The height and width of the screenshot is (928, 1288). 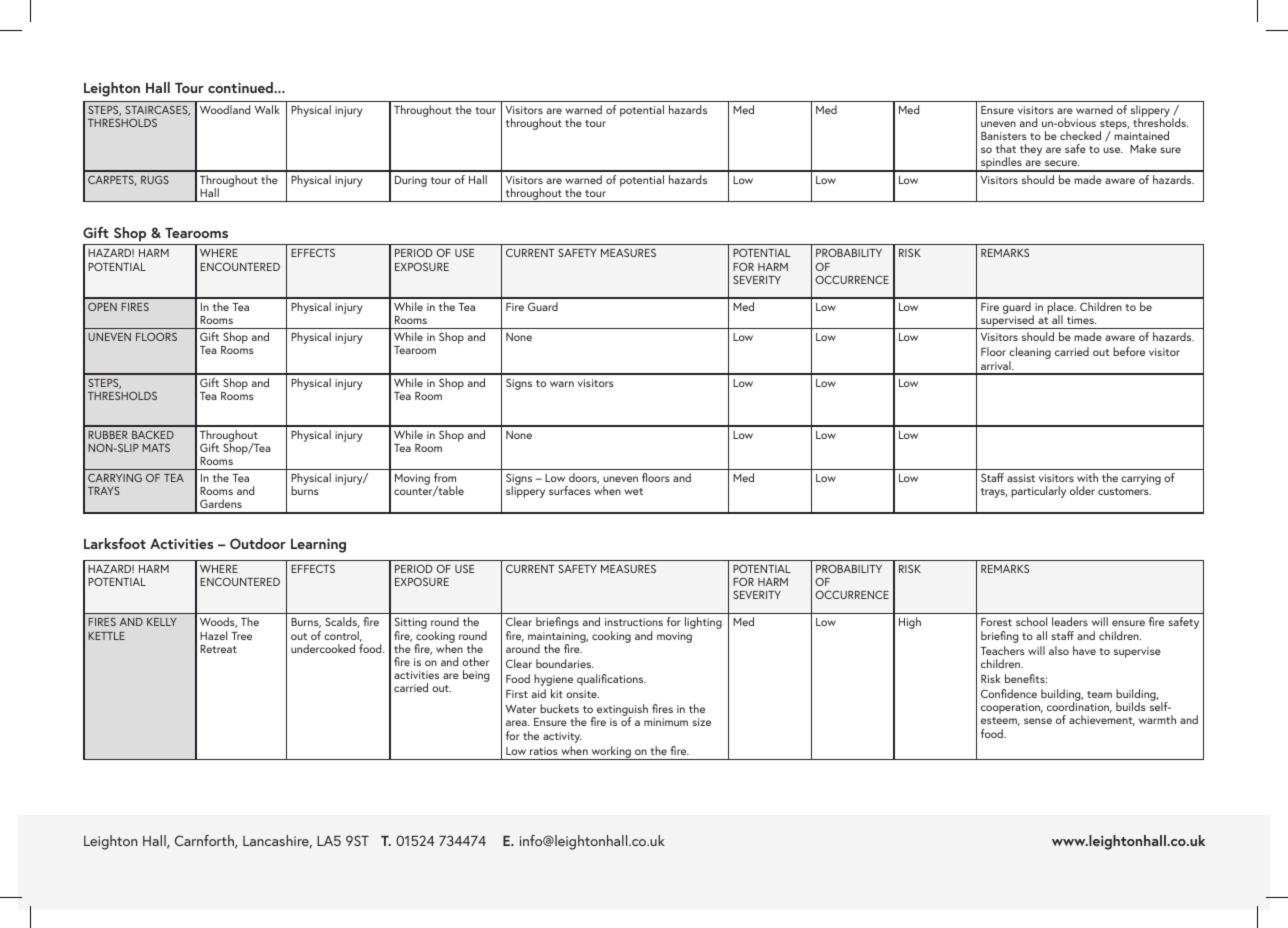 I want to click on wet, so click(x=633, y=491).
